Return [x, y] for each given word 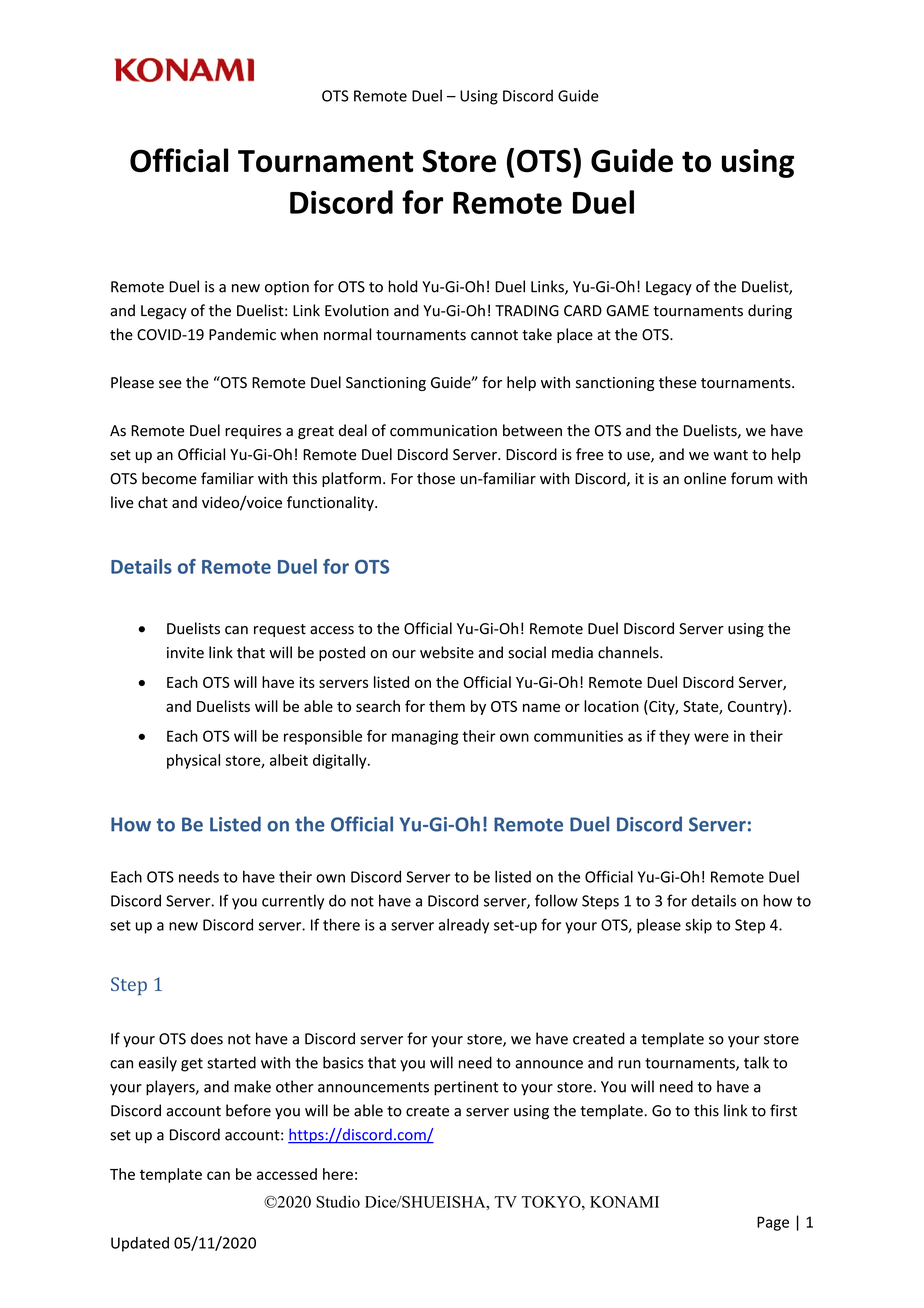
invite [185, 653]
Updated [140, 1244]
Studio [338, 1201]
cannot [494, 335]
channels [629, 652]
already [464, 926]
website [447, 652]
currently [293, 902]
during [770, 311]
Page [773, 1223]
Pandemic [242, 334]
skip [698, 926]
